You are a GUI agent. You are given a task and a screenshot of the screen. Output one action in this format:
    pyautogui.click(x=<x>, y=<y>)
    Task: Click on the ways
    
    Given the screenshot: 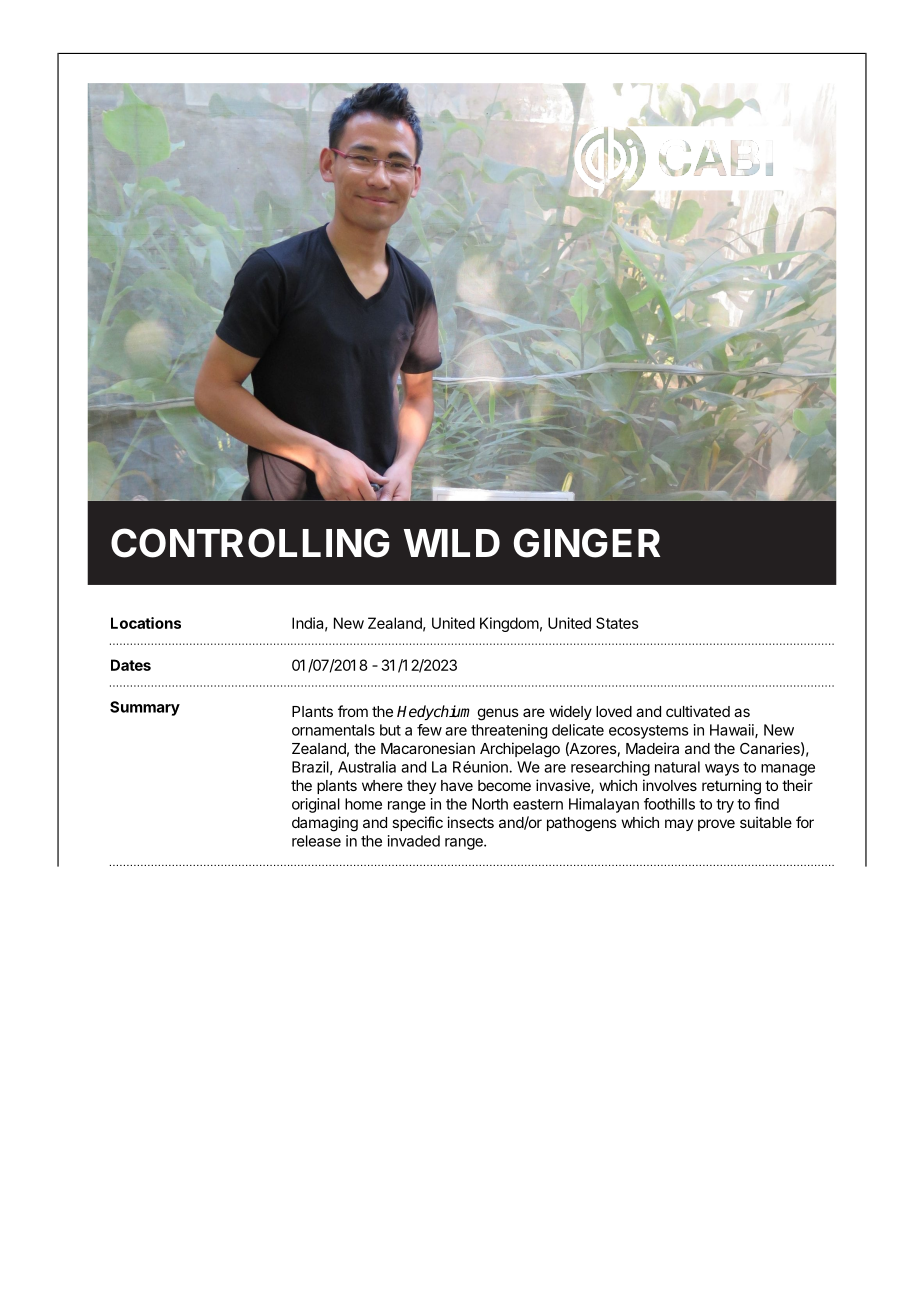 What is the action you would take?
    pyautogui.click(x=722, y=770)
